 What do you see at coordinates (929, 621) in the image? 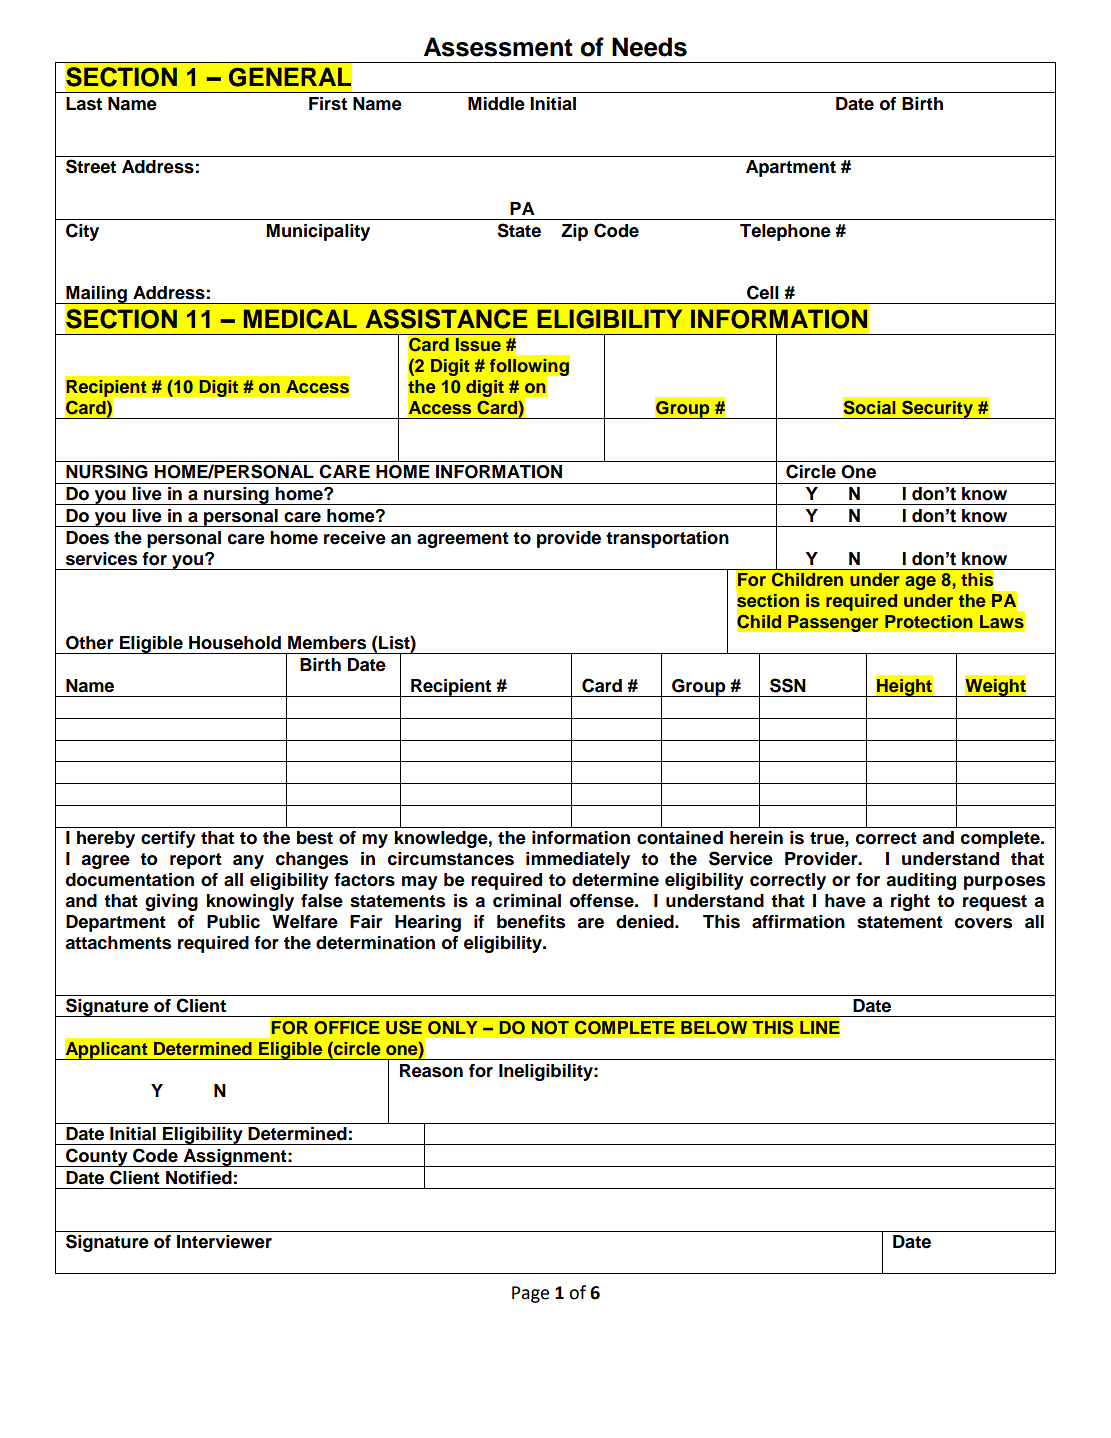
I see `Protection` at bounding box center [929, 621].
